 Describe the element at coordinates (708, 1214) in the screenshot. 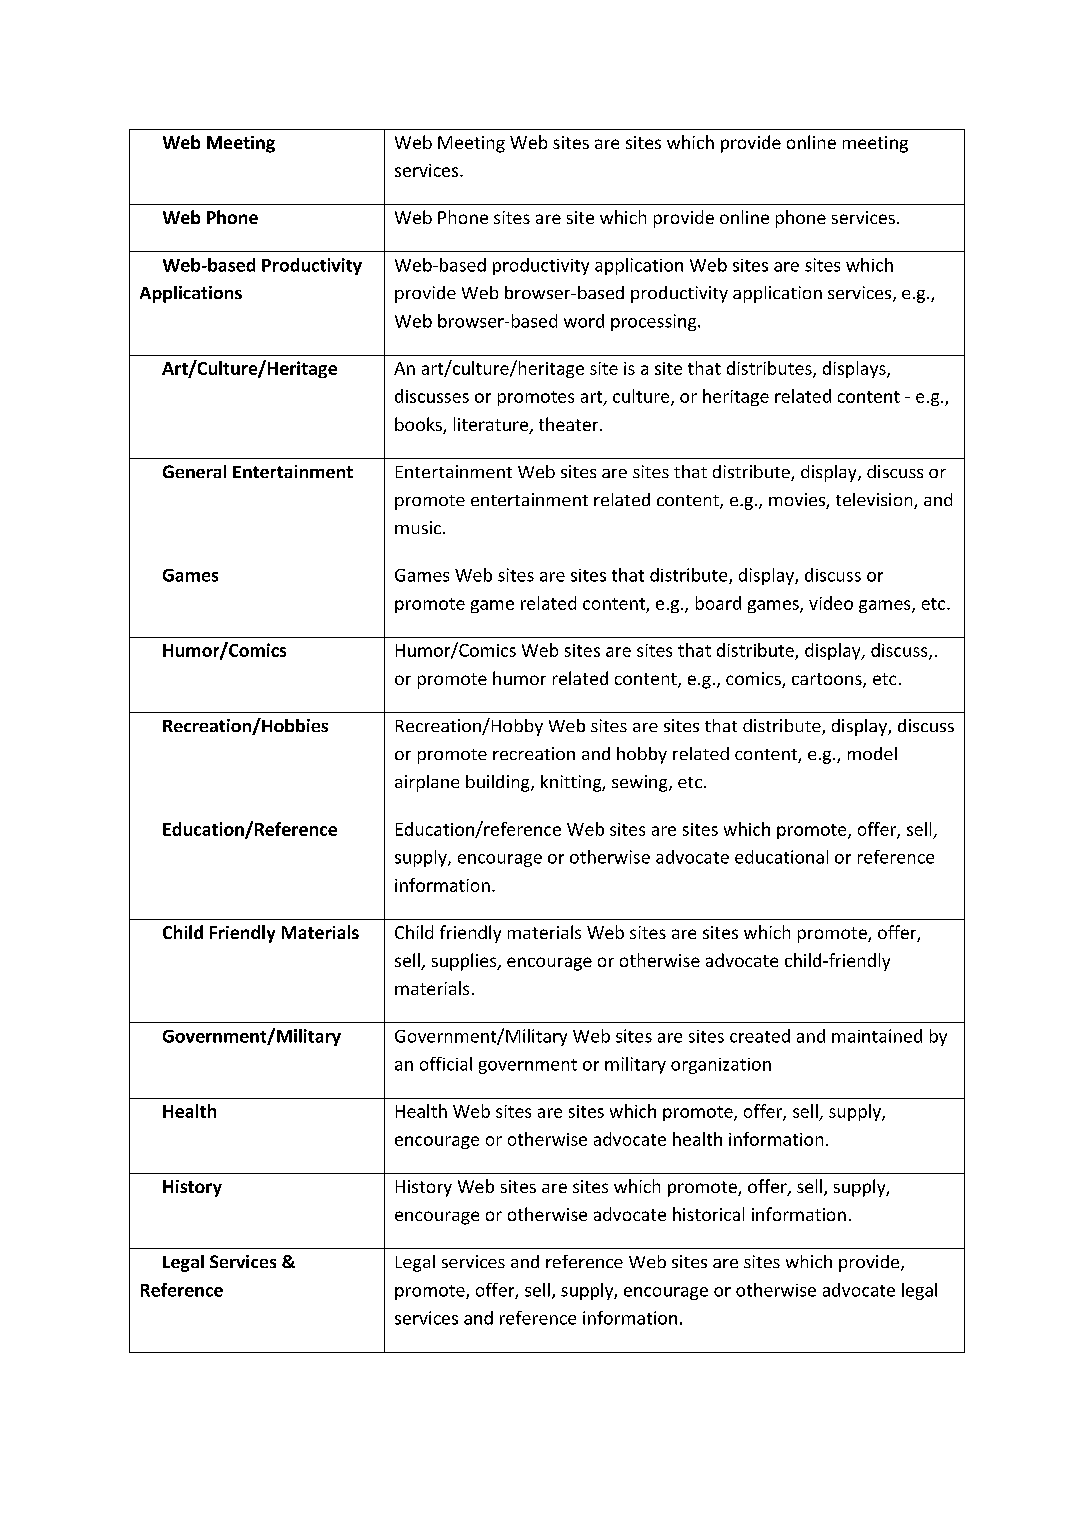

I see `historical` at that location.
